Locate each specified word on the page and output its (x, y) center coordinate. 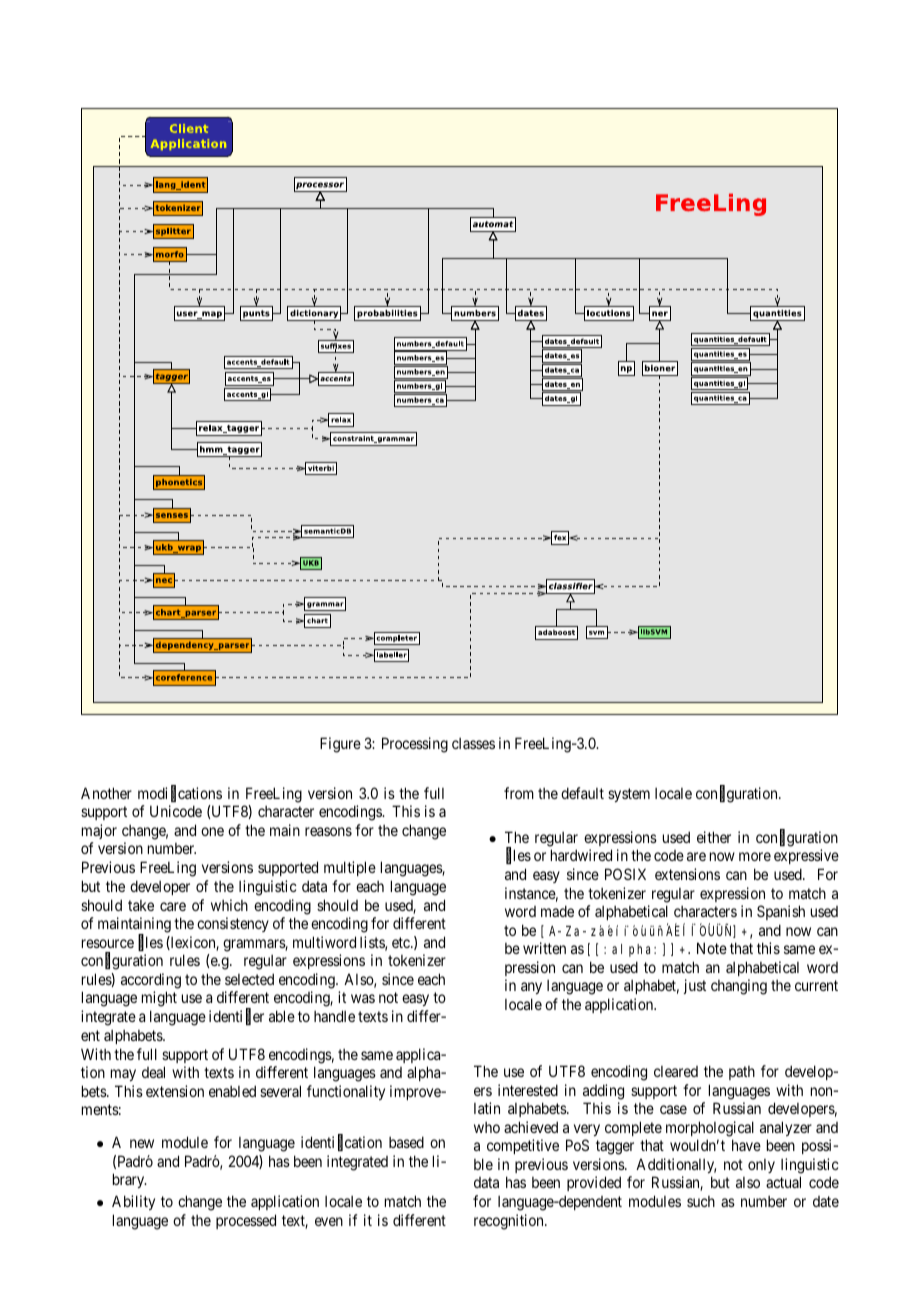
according (151, 981)
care (173, 906)
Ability (133, 1202)
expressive (806, 856)
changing (739, 987)
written (544, 948)
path (742, 1073)
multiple (350, 868)
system (629, 795)
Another (106, 793)
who (487, 1127)
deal (153, 1072)
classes (473, 743)
